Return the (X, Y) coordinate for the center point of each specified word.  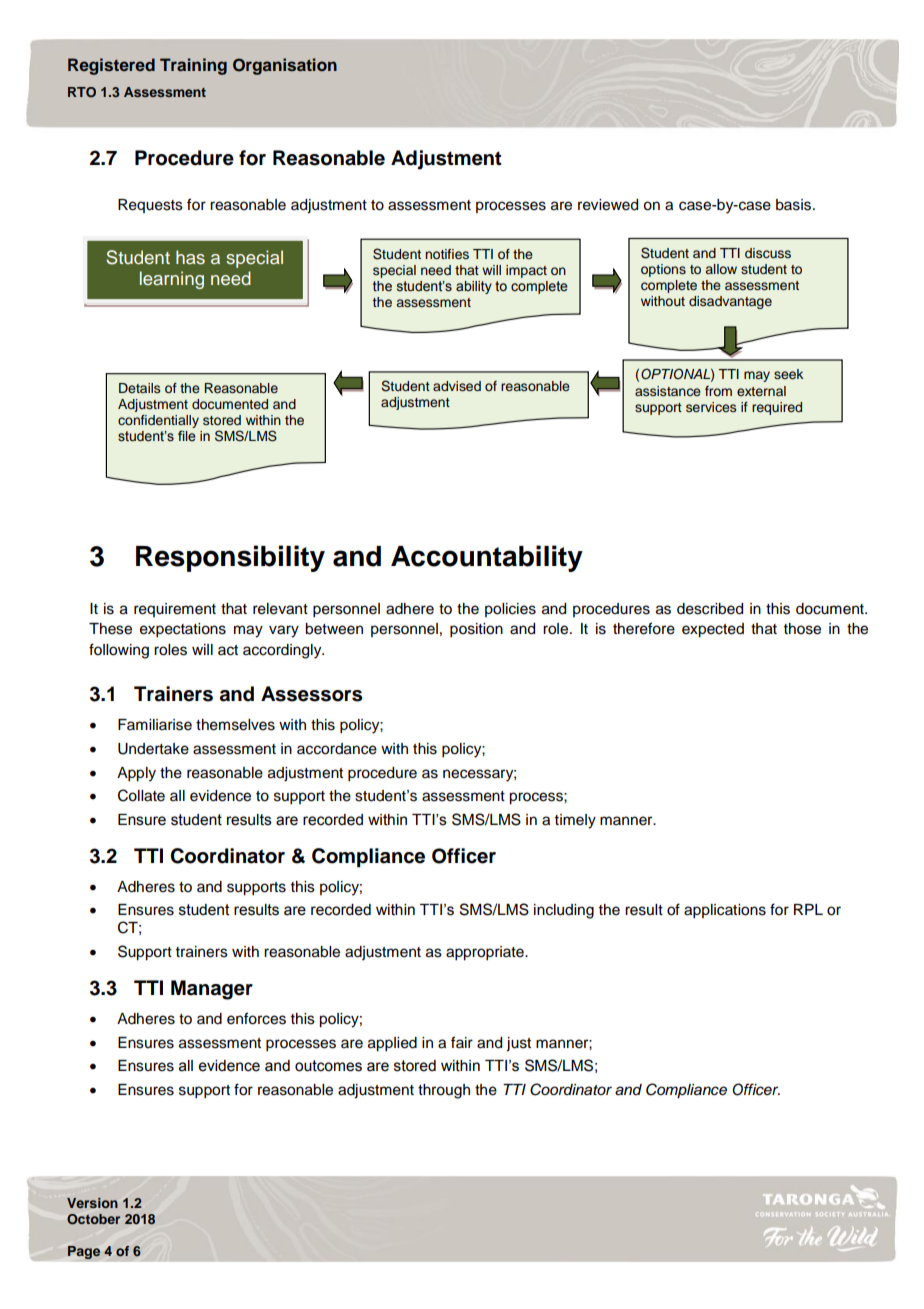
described (710, 609)
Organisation (285, 66)
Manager (212, 990)
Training (193, 66)
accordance (337, 749)
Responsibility (230, 558)
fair (462, 1042)
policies (510, 610)
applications (725, 911)
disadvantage (730, 302)
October (93, 1219)
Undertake (153, 749)
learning (172, 280)
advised (457, 386)
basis (795, 205)
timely (575, 821)
